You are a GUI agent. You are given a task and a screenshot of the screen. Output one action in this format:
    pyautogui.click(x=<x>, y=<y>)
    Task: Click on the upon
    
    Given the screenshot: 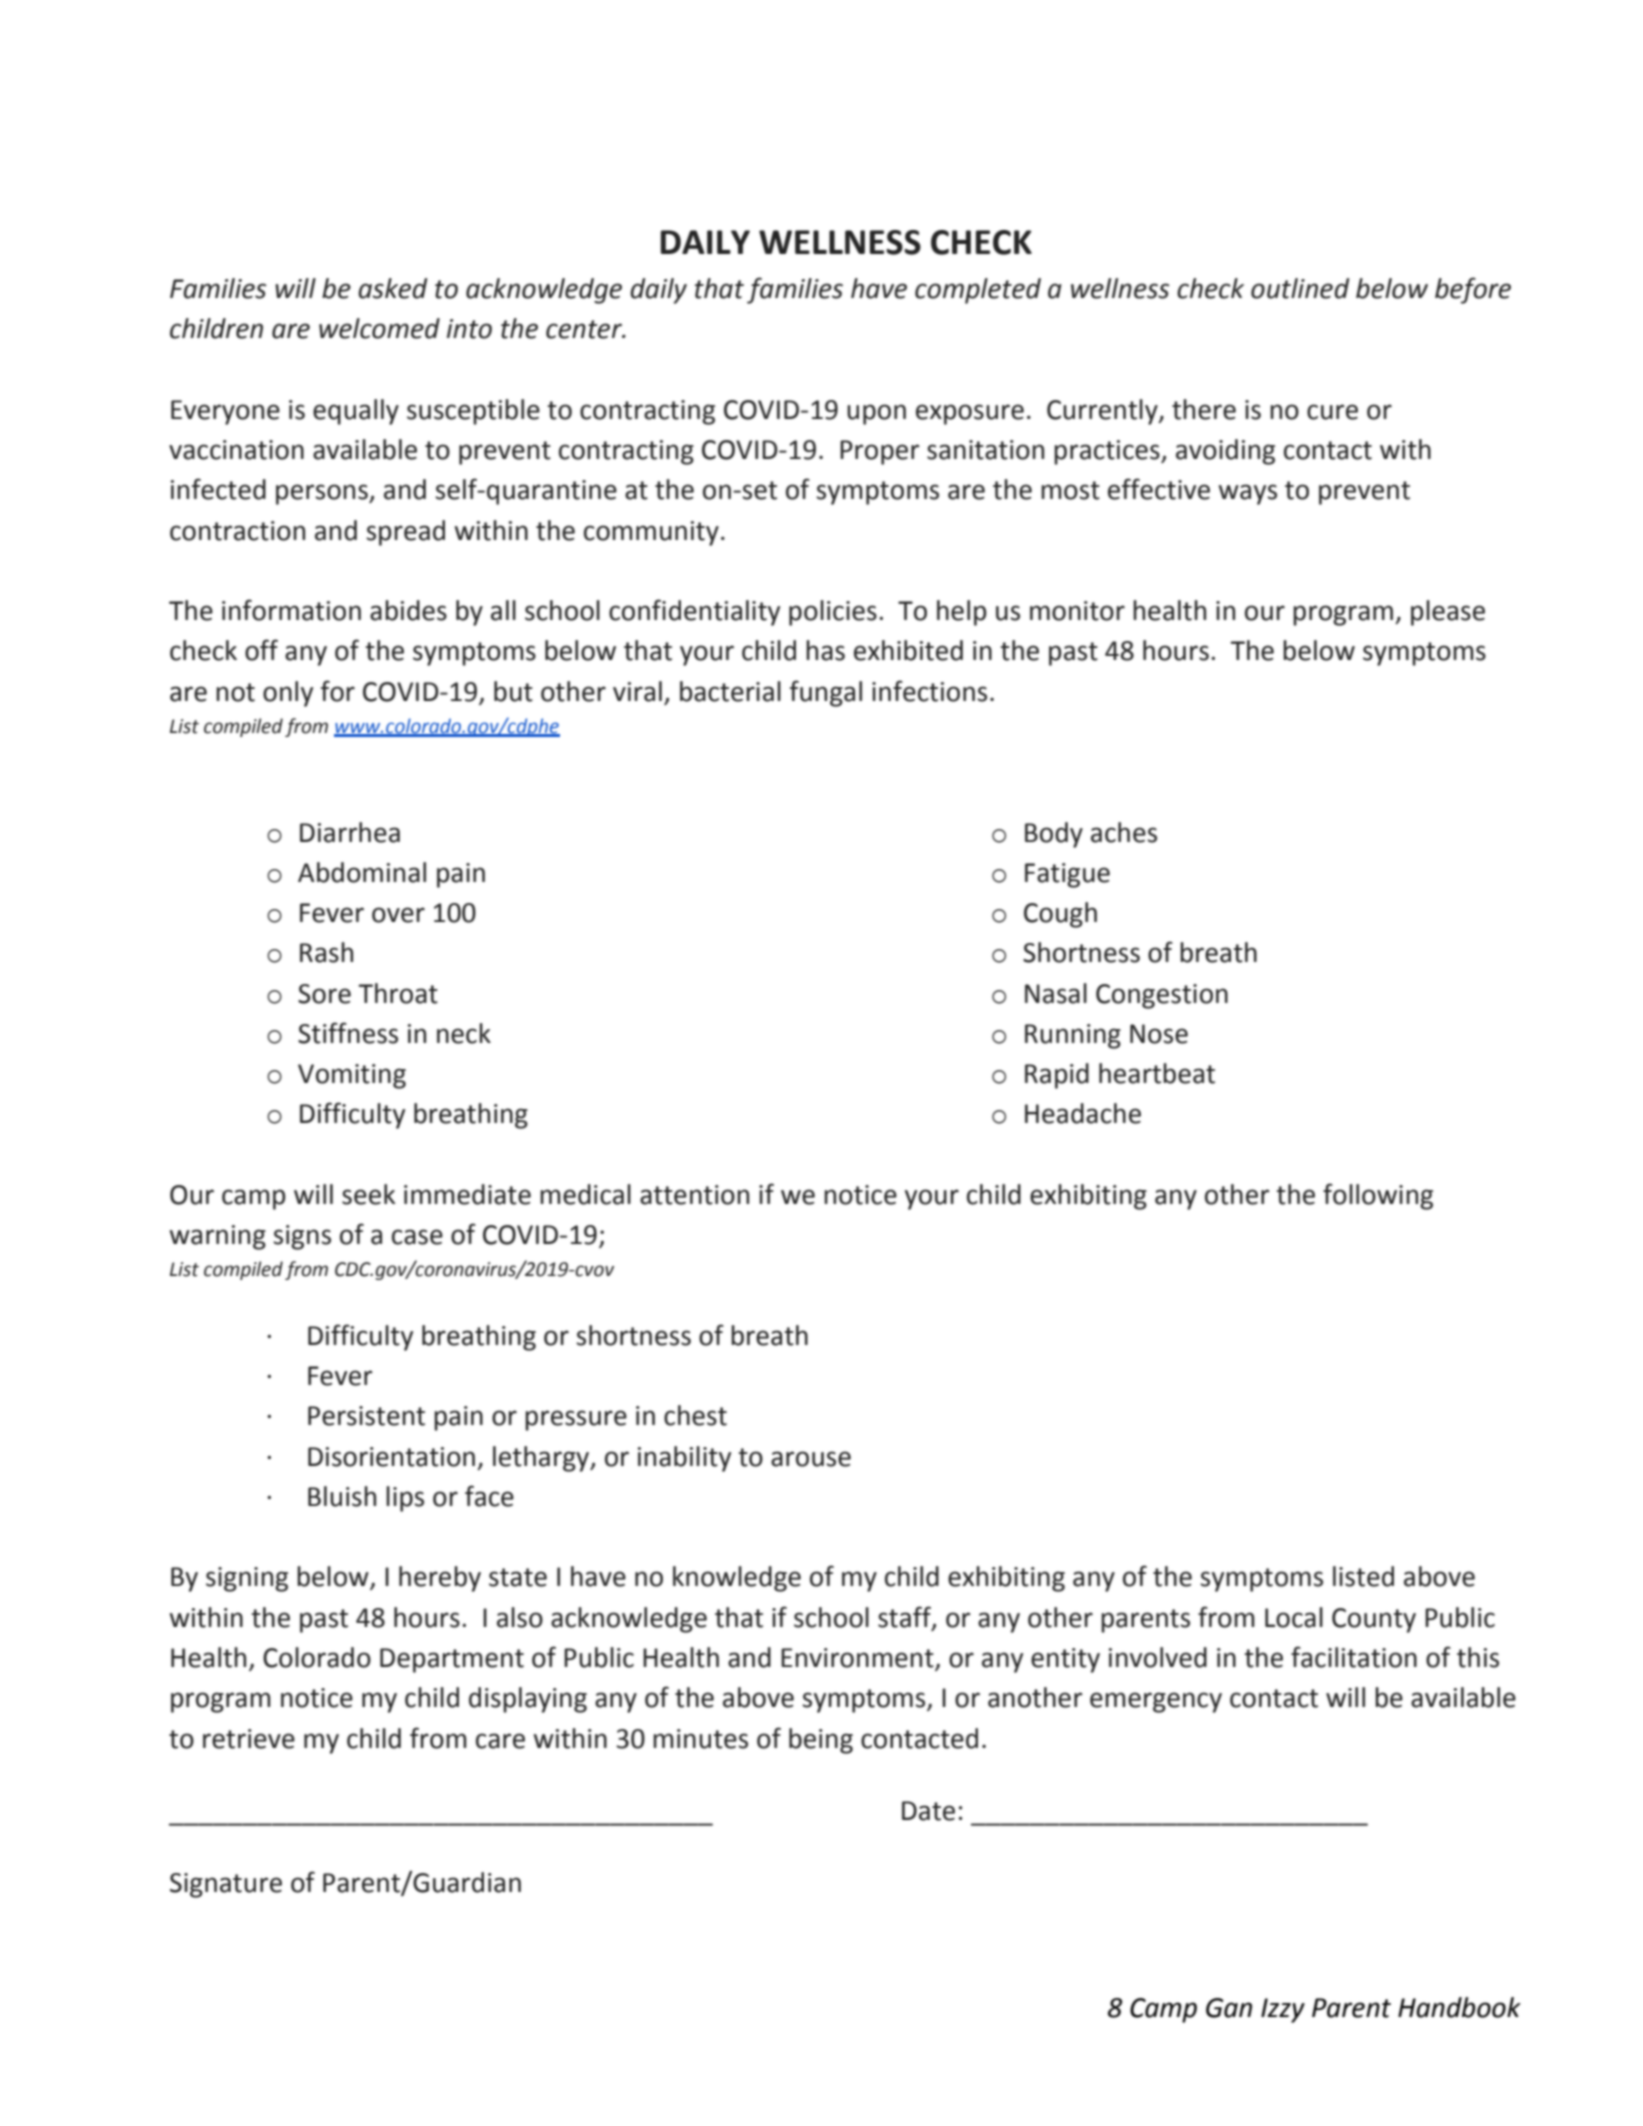 What is the action you would take?
    pyautogui.click(x=876, y=414)
